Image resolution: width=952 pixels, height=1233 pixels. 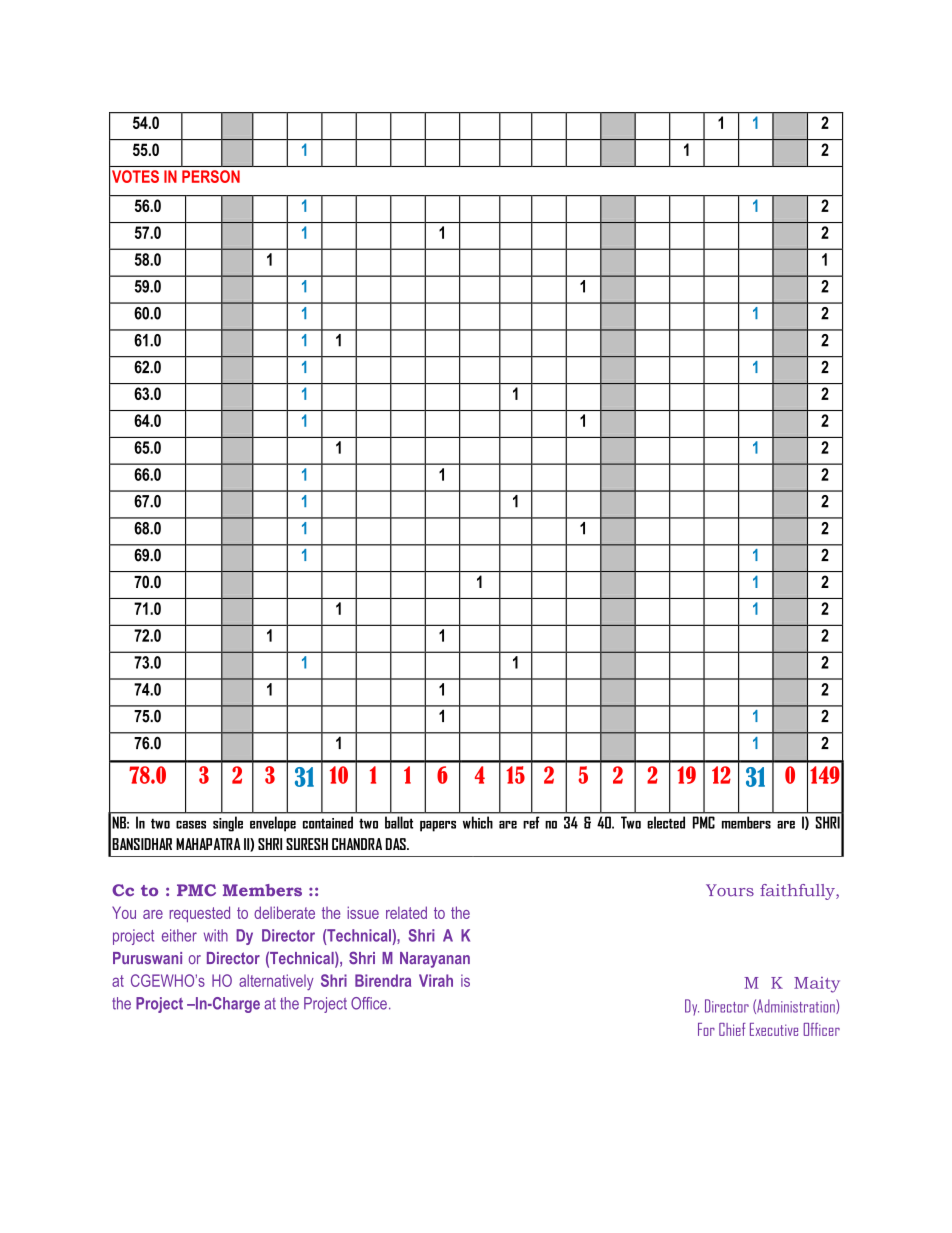 I want to click on elected, so click(x=666, y=822).
